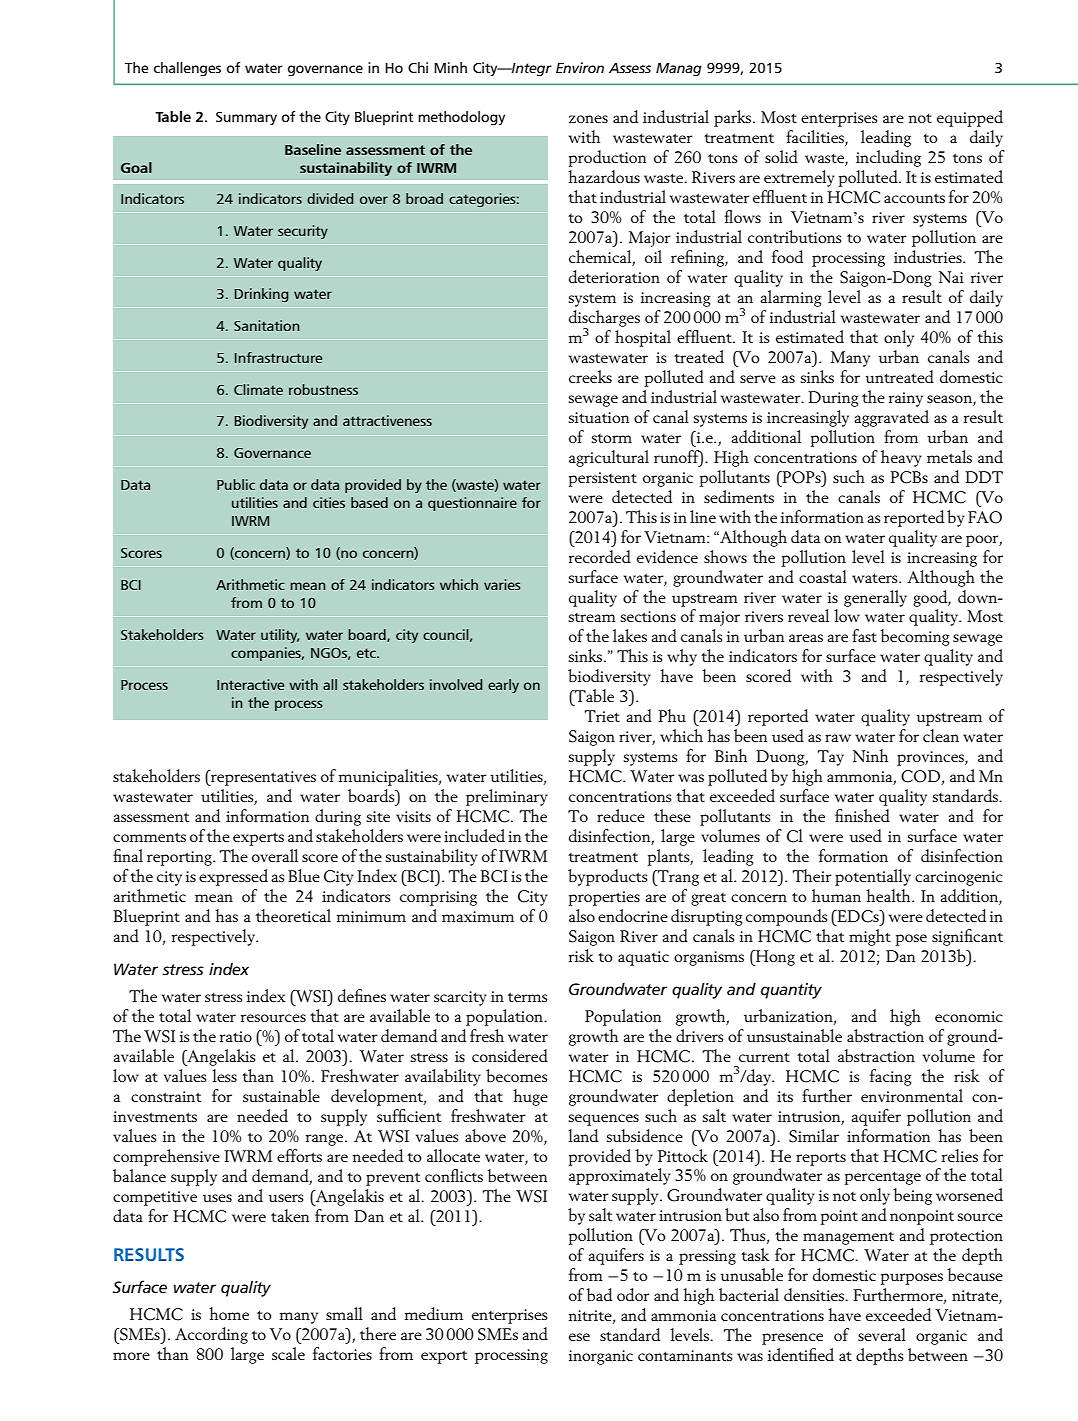 The width and height of the screenshot is (1078, 1421). Describe the element at coordinates (891, 1077) in the screenshot. I see `facing` at that location.
